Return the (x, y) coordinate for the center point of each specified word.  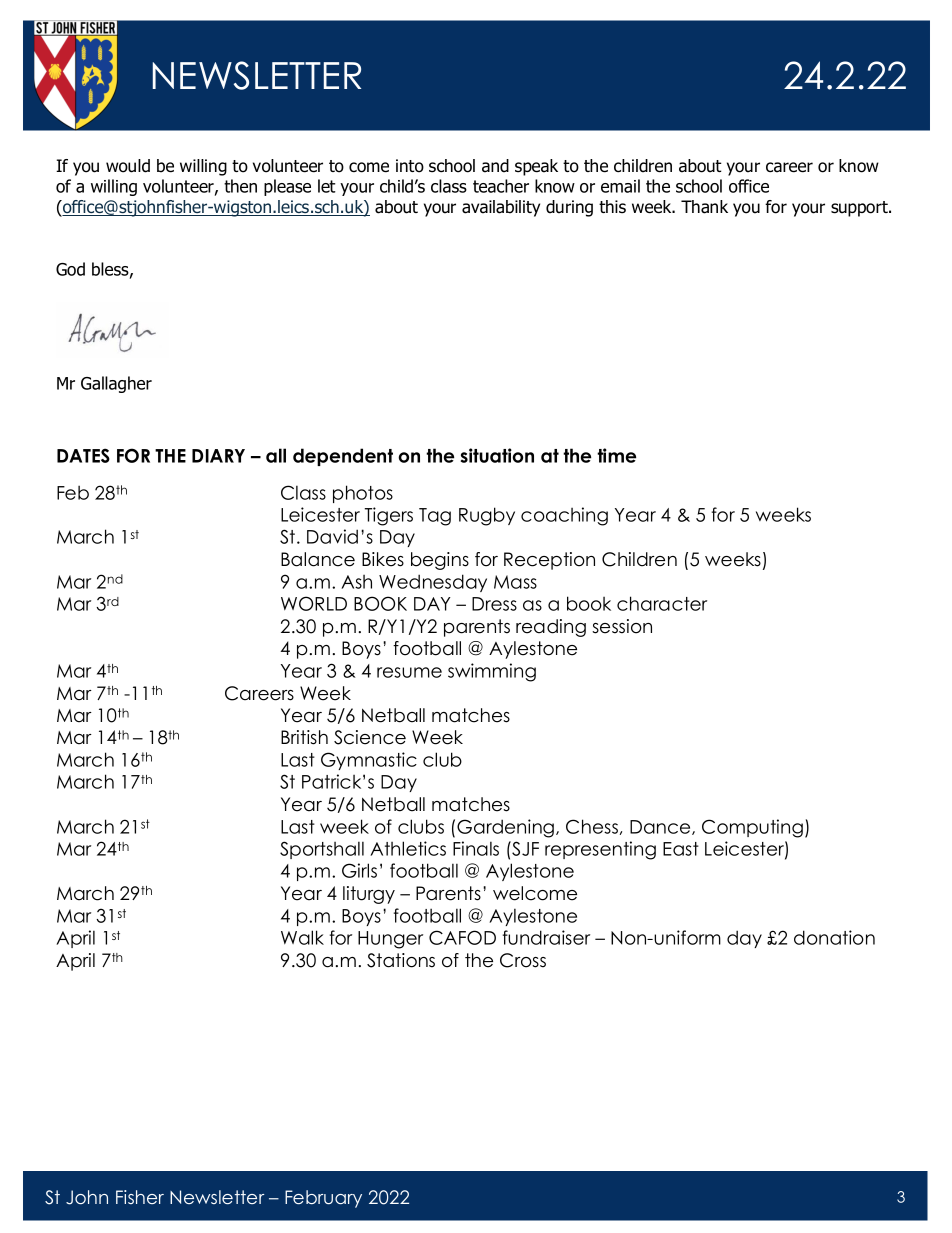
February (323, 1199)
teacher (501, 186)
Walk (302, 937)
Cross (523, 960)
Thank (704, 207)
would (128, 166)
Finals (476, 848)
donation (834, 937)
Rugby (487, 516)
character (662, 603)
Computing (754, 828)
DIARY (218, 456)
